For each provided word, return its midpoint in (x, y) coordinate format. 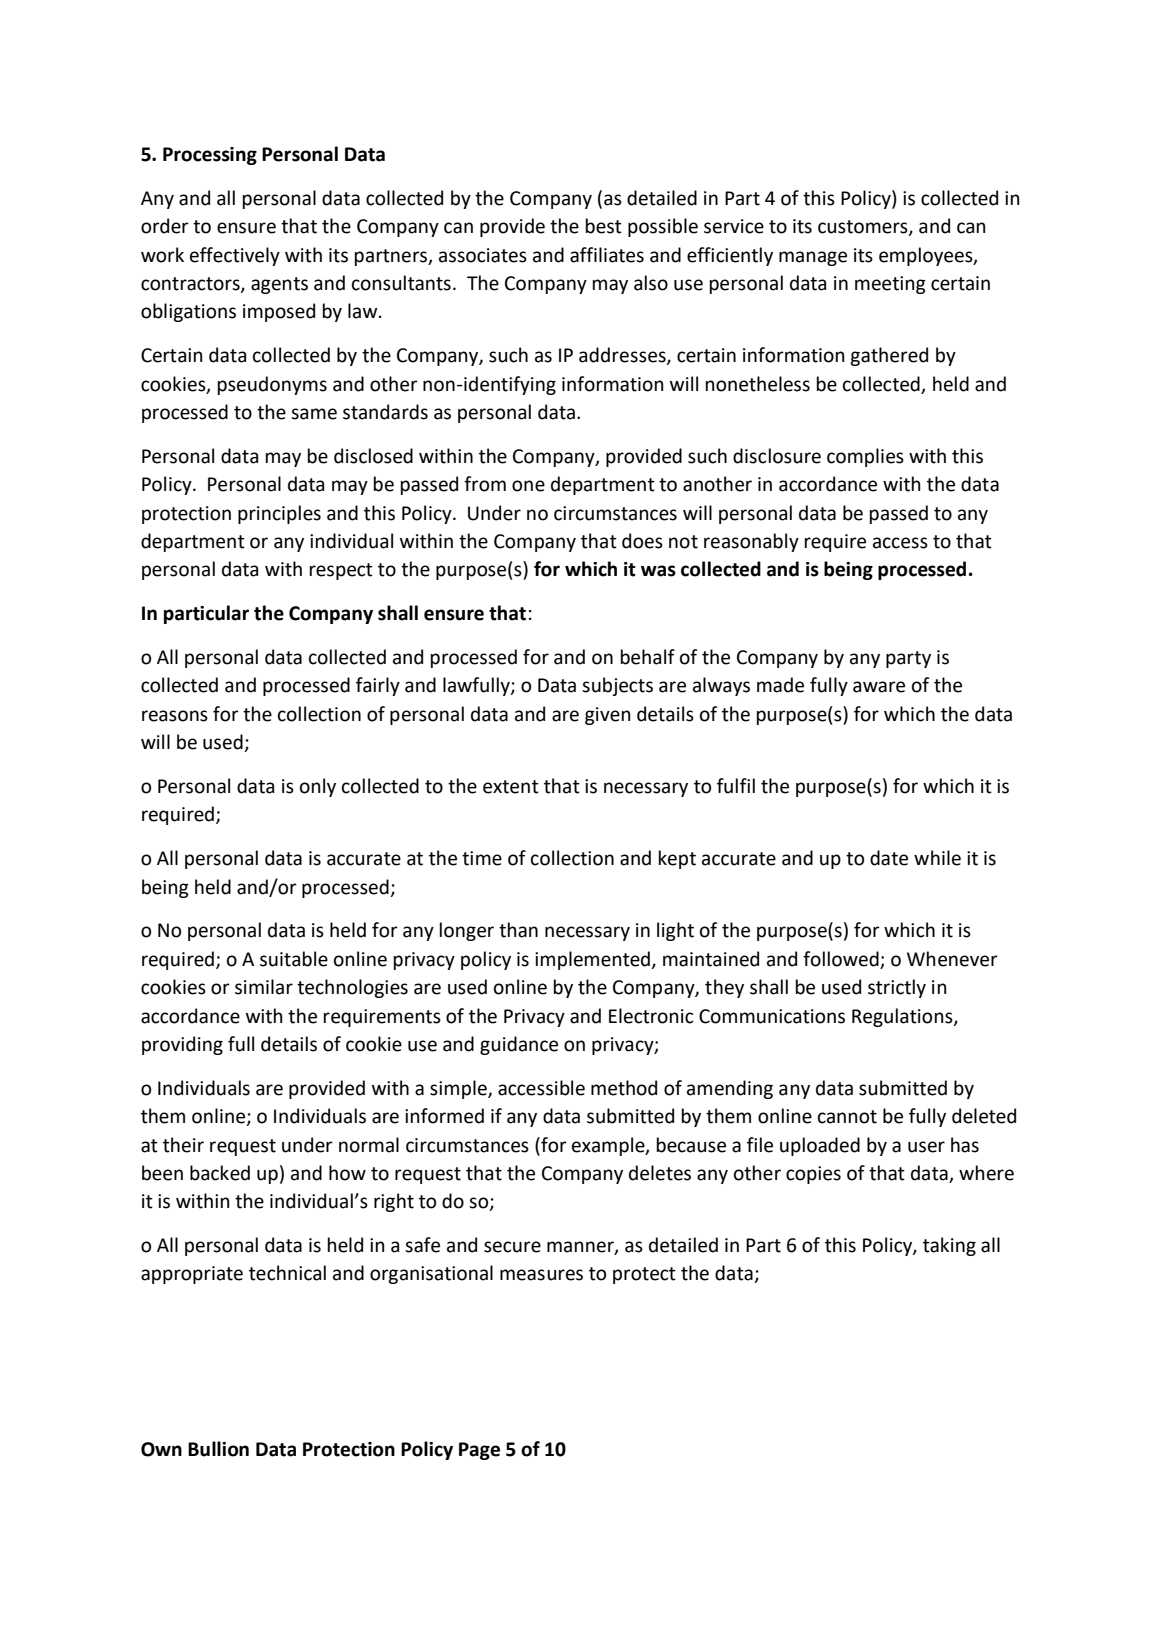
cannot (847, 1117)
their (183, 1145)
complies (865, 457)
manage (813, 258)
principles (279, 514)
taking (949, 1246)
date (889, 858)
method (624, 1088)
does (642, 541)
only (318, 787)
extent (511, 787)
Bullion (218, 1449)
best (604, 226)
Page (479, 1451)
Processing (210, 156)
